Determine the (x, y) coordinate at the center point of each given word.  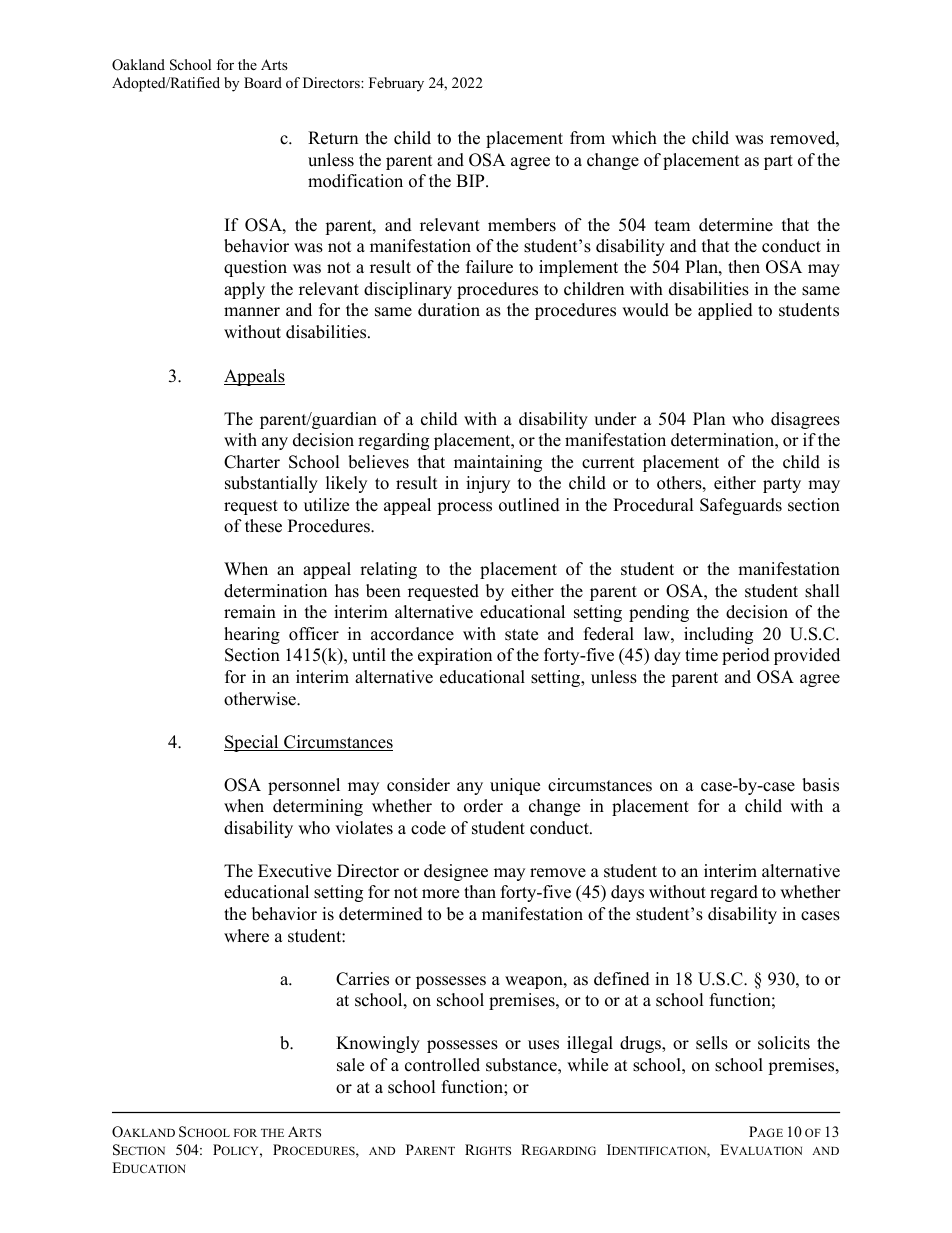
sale (350, 1065)
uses (543, 1045)
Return (333, 138)
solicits (784, 1043)
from (587, 138)
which (634, 138)
